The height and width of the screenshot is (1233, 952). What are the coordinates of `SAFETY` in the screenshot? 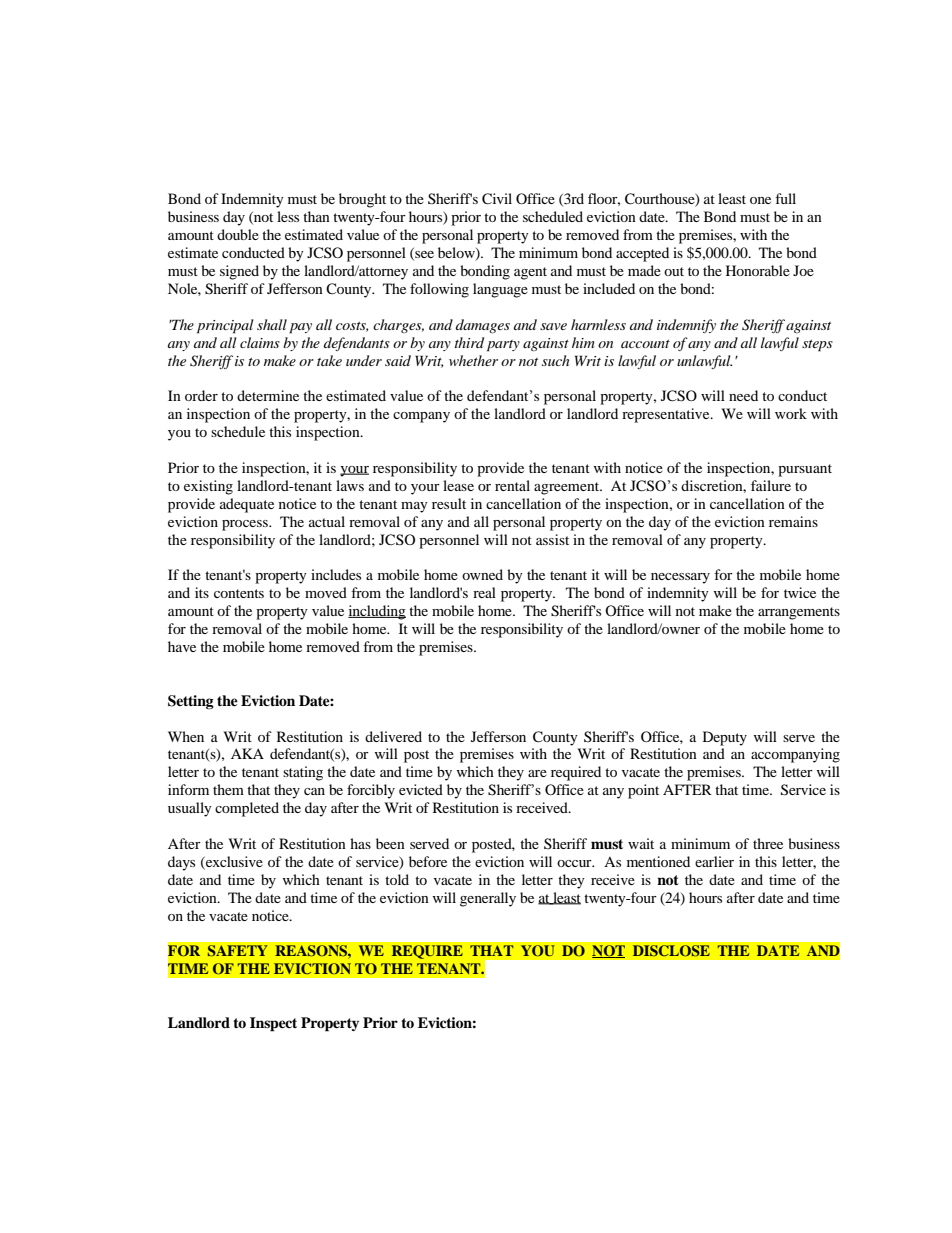 It's located at (238, 951).
